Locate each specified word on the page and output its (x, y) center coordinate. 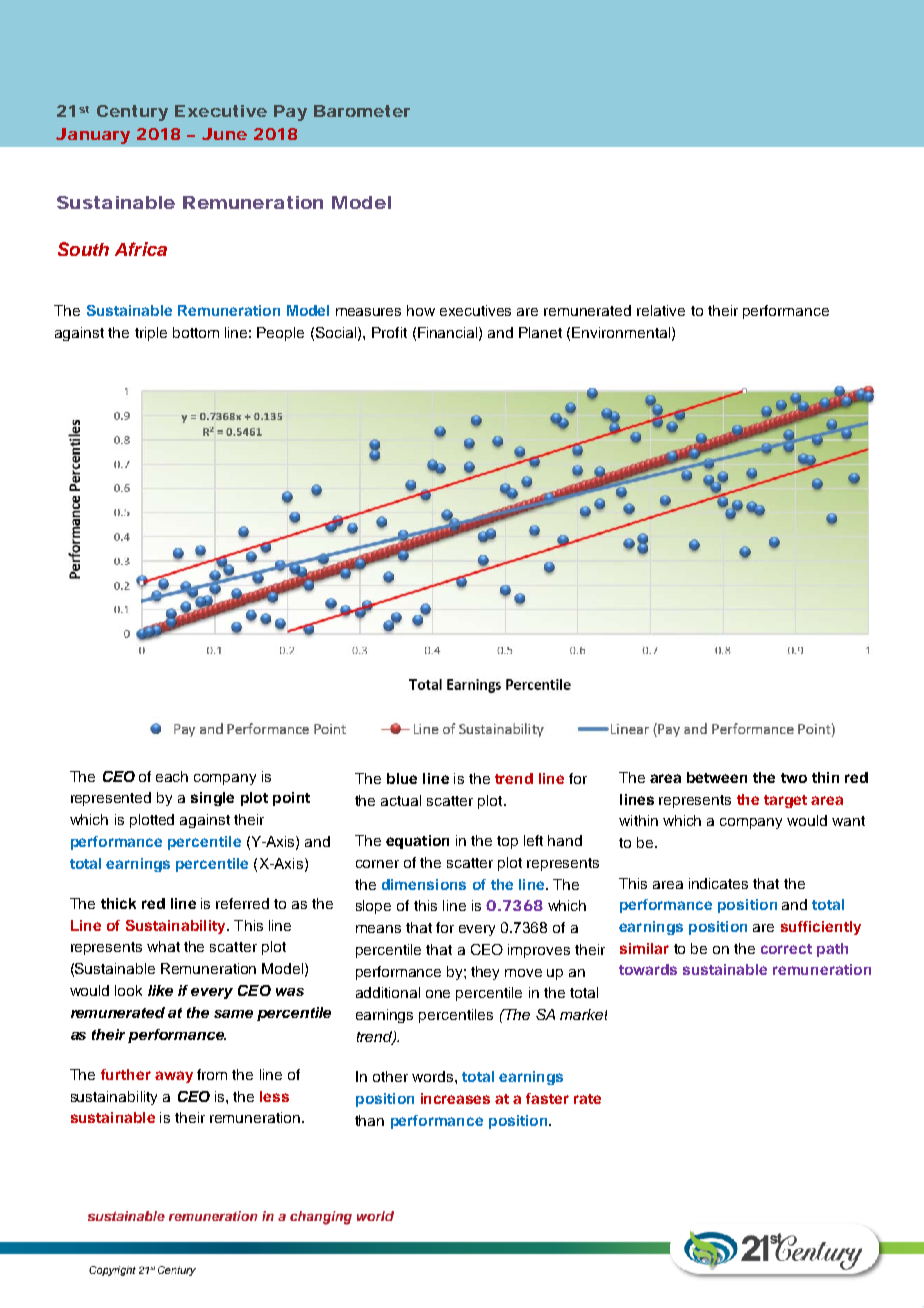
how (421, 310)
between (717, 777)
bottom (196, 332)
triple (151, 334)
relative (661, 310)
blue (402, 778)
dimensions (424, 884)
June (224, 134)
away (174, 1077)
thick (118, 903)
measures (368, 312)
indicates (718, 883)
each (172, 776)
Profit (389, 332)
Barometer (362, 111)
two (794, 778)
